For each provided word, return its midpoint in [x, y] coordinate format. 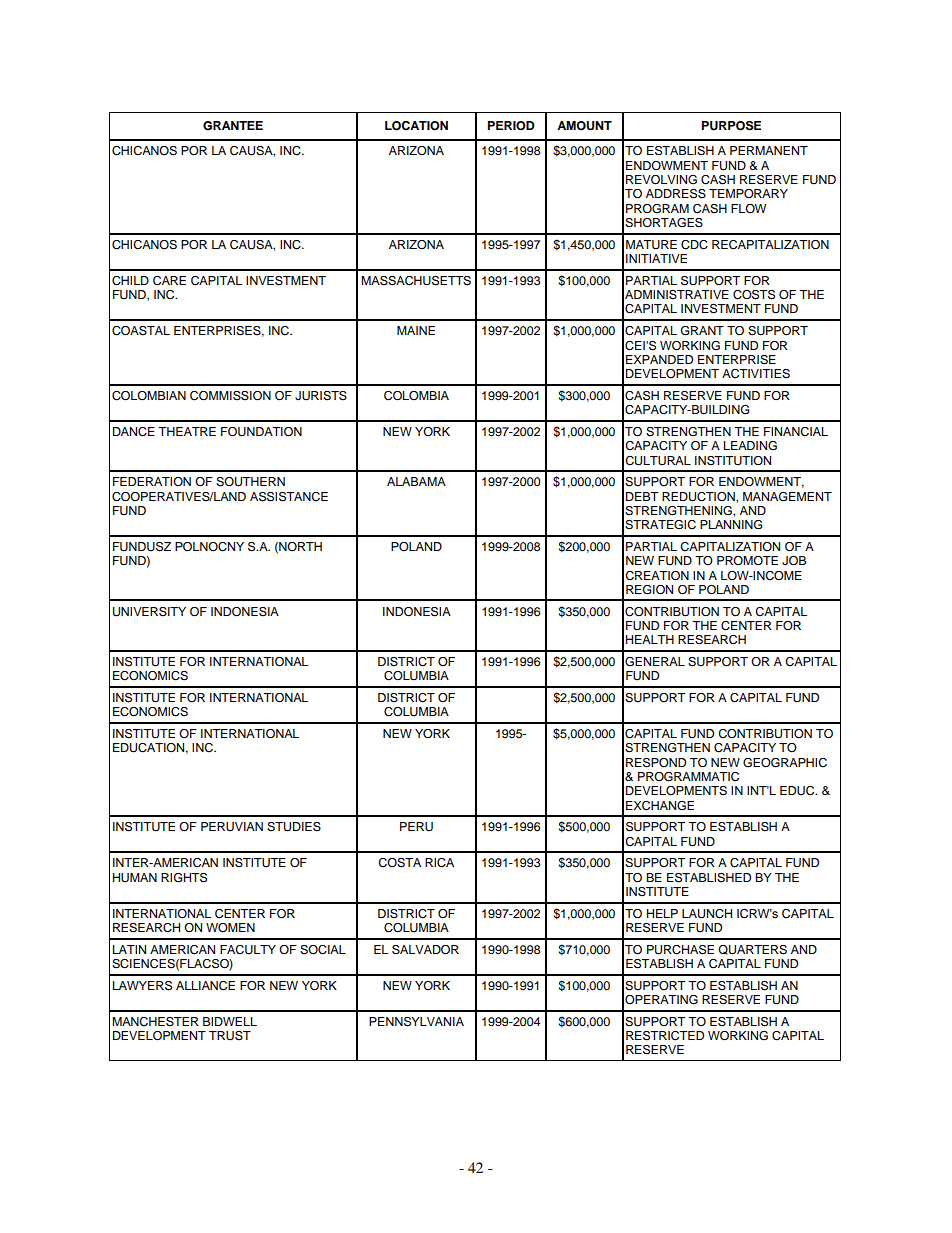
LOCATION [416, 126]
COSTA [399, 863]
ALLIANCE [205, 986]
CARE [169, 281]
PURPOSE [731, 126]
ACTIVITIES [756, 374]
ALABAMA [416, 481]
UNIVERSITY [149, 612]
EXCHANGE [660, 806]
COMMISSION [230, 396]
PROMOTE [747, 560]
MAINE [416, 330]
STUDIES [294, 827]
